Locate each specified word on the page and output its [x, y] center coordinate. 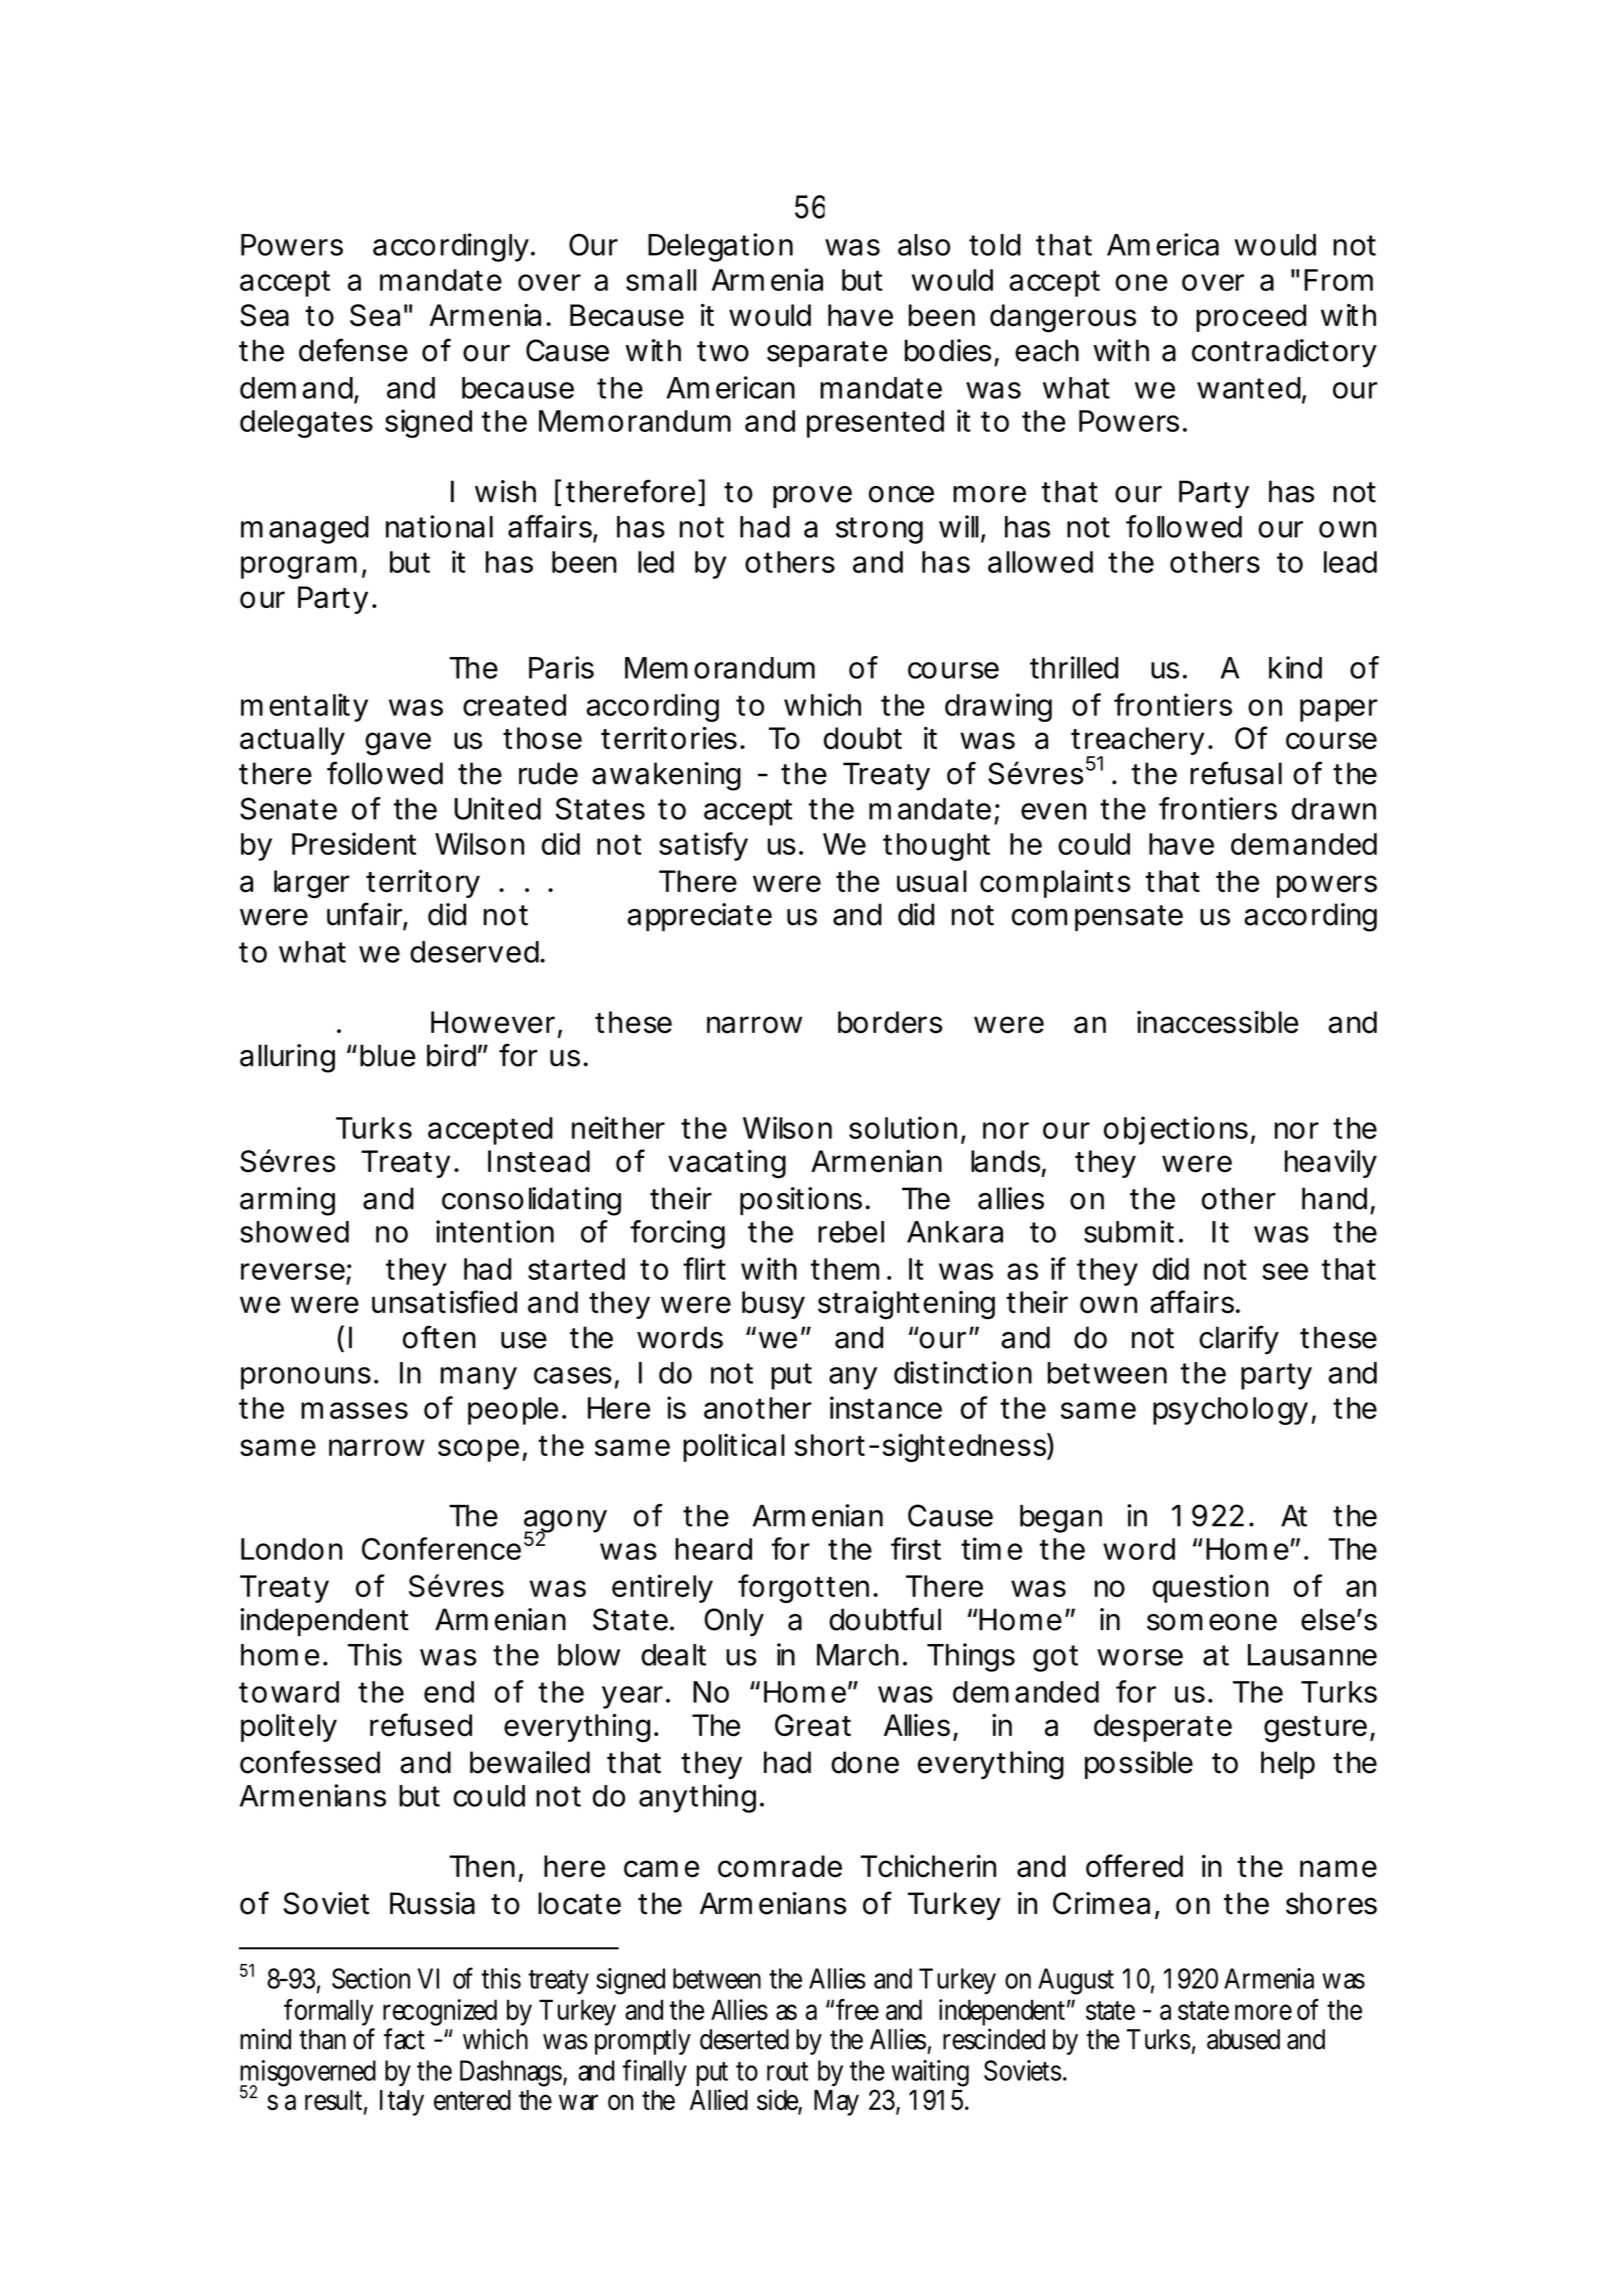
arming [287, 1201]
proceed [1251, 318]
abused [1243, 2039]
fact [404, 2039]
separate [827, 354]
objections [1176, 1130]
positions [801, 1201]
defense [353, 350]
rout [787, 2071]
